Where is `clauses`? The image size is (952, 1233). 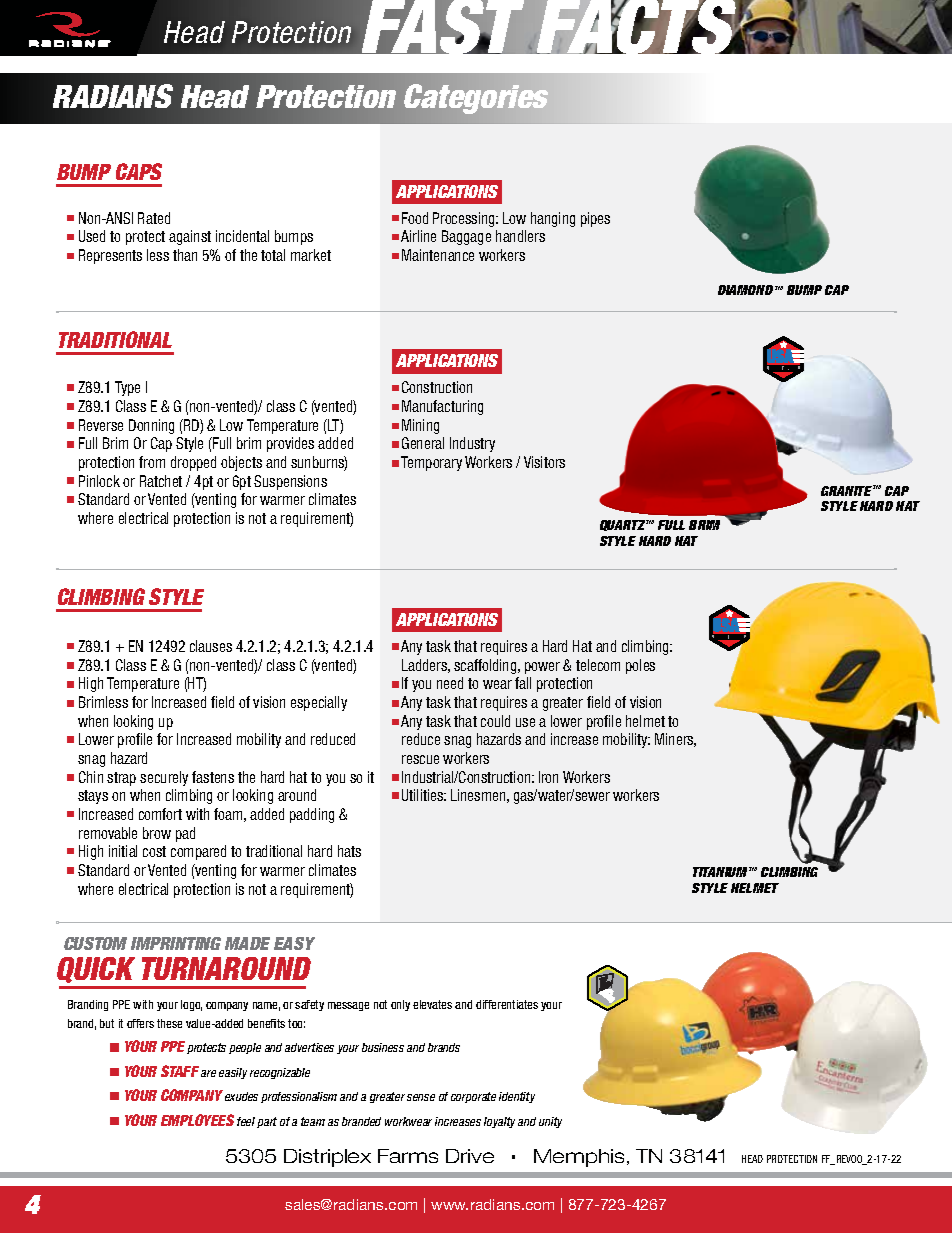
clauses is located at coordinates (211, 646).
